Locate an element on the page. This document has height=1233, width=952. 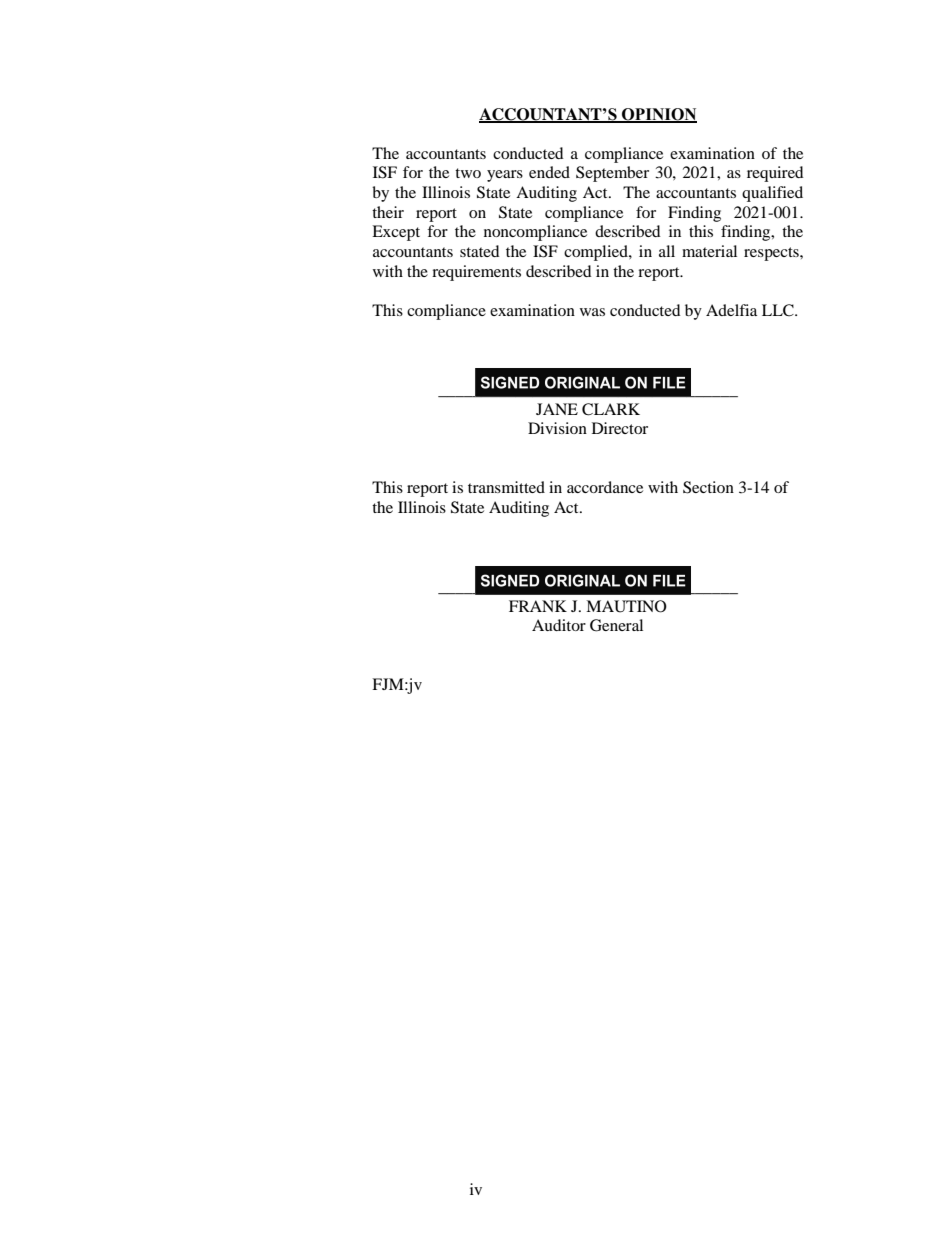
OPINION is located at coordinates (658, 115).
